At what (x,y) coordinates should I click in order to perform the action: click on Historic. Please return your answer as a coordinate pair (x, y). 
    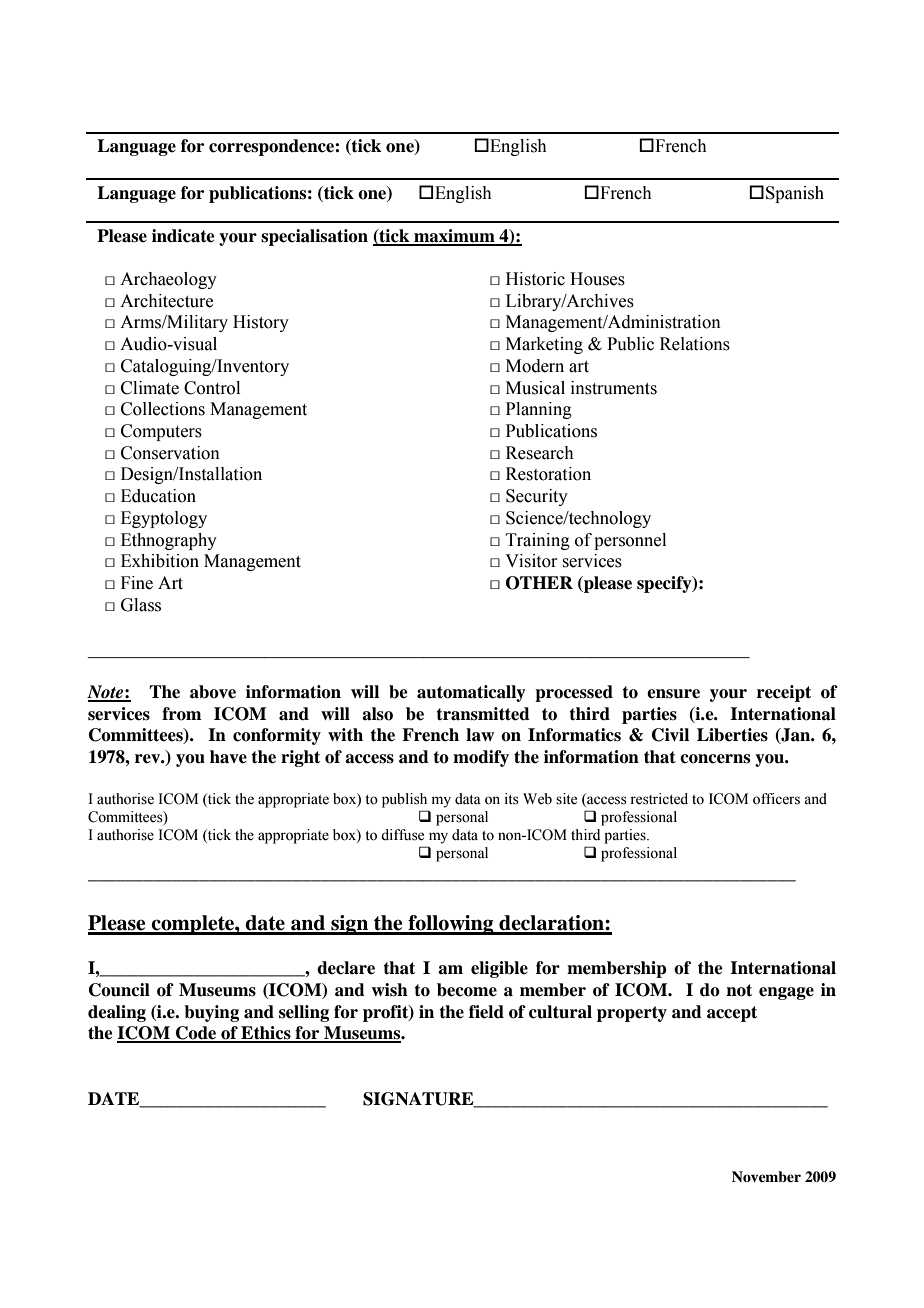
    Looking at the image, I should click on (535, 279).
